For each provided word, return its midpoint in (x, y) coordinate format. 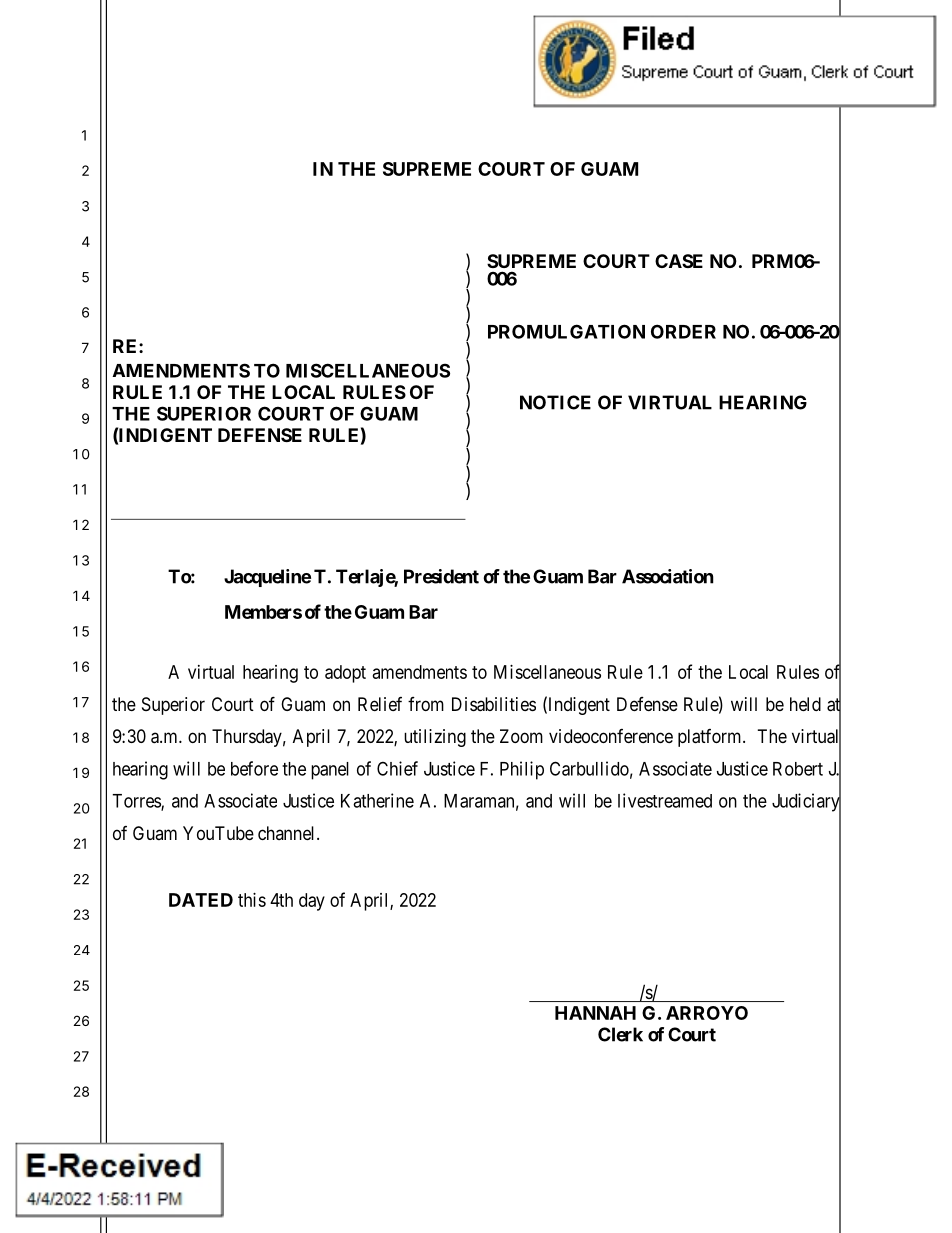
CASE (679, 261)
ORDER (683, 331)
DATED (201, 900)
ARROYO (707, 1013)
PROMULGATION (566, 331)
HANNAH (595, 1013)
